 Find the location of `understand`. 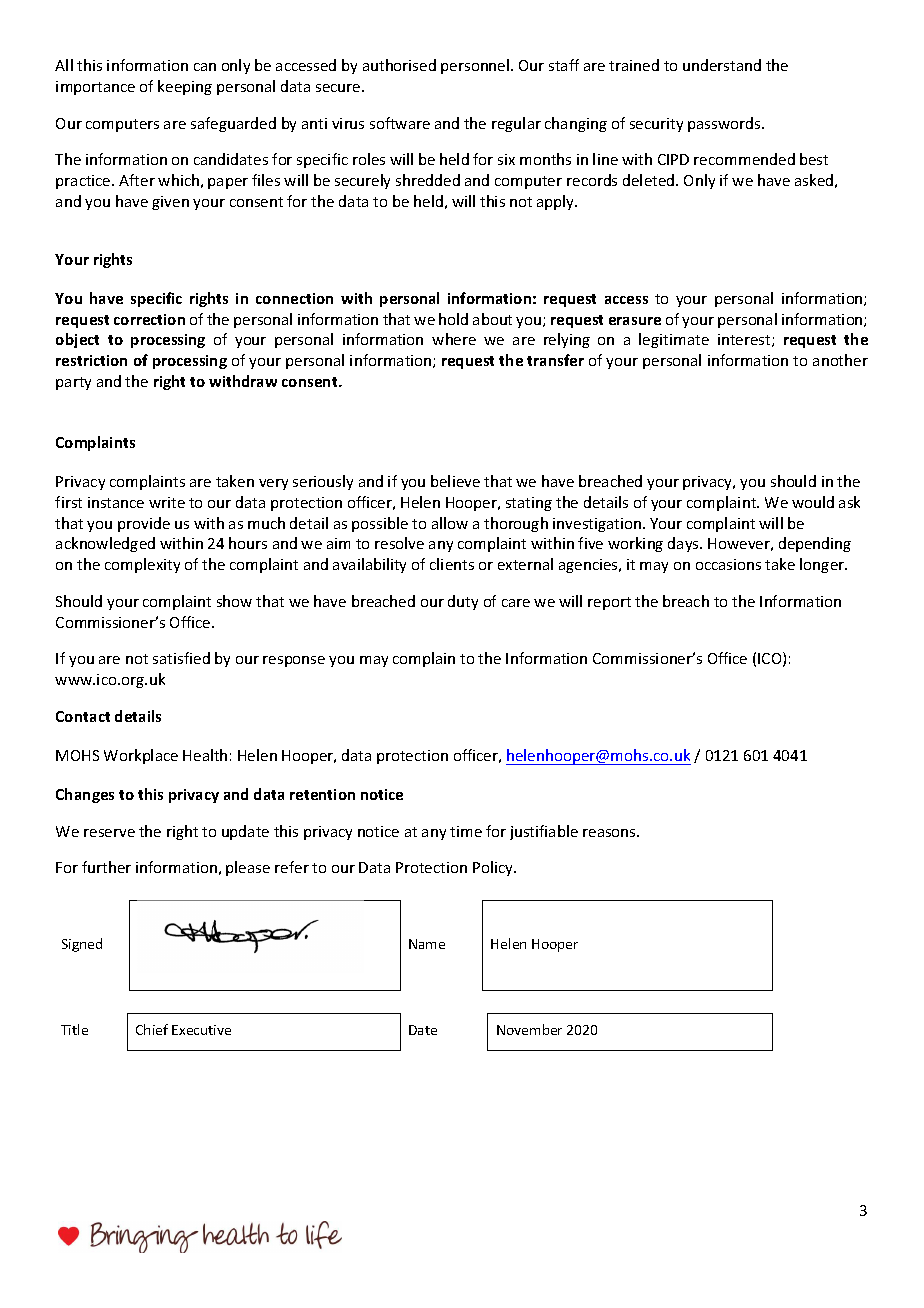

understand is located at coordinates (722, 65).
